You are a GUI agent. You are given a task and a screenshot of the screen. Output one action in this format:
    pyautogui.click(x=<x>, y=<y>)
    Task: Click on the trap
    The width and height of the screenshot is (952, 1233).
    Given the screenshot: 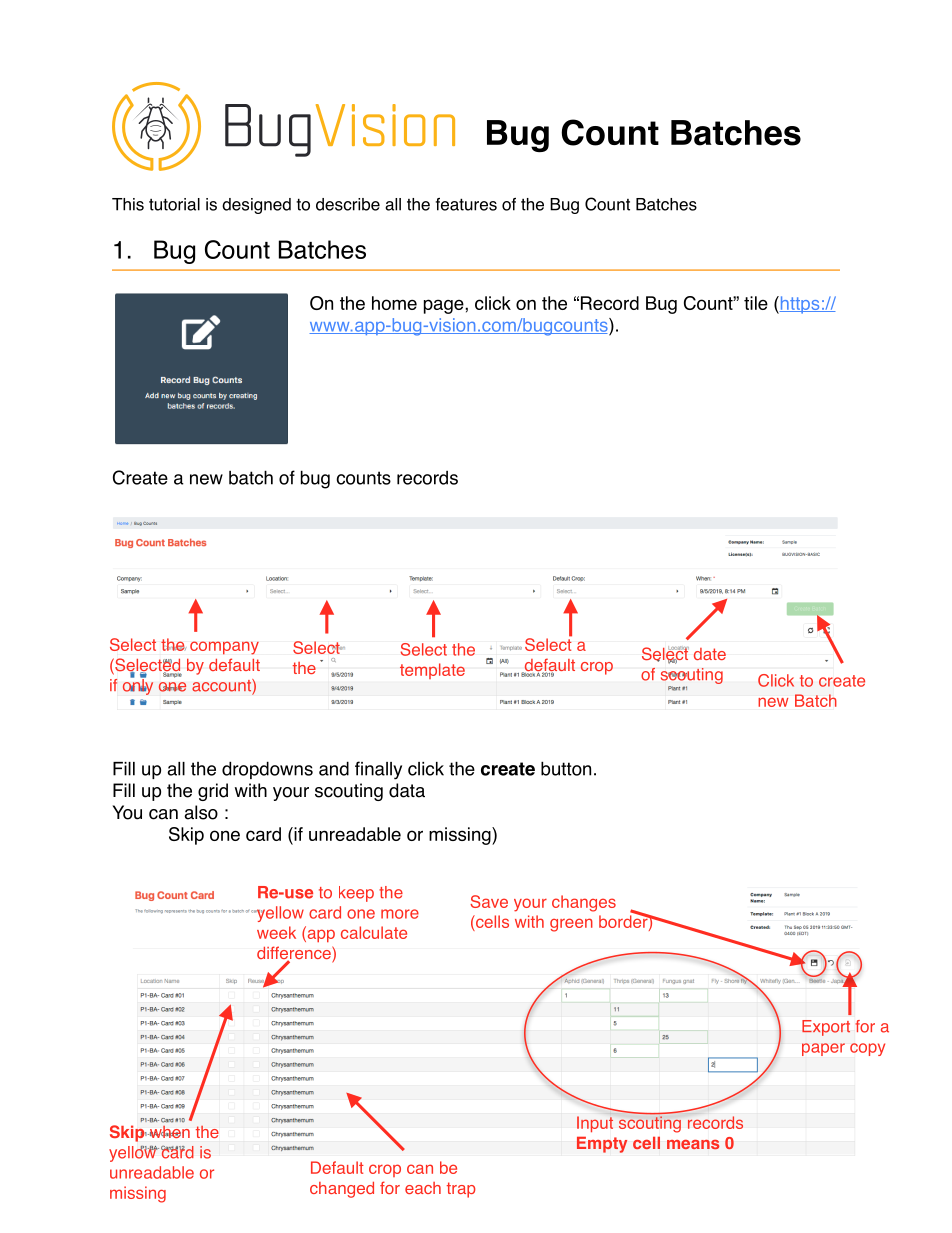 What is the action you would take?
    pyautogui.click(x=461, y=1190)
